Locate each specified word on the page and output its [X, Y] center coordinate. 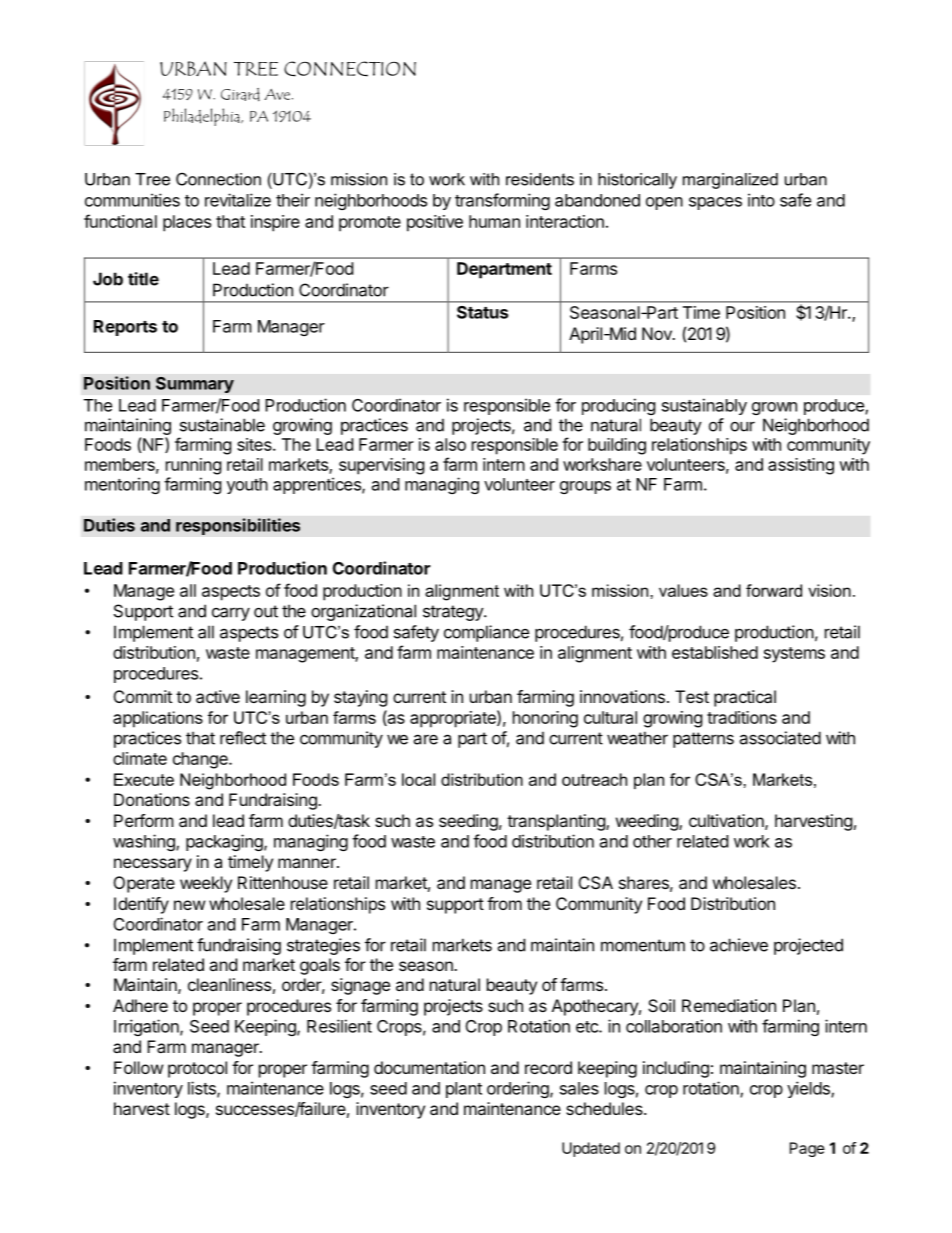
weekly [206, 884]
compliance [486, 633]
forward [774, 590]
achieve [739, 945]
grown [774, 408]
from [504, 903]
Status [482, 312]
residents [540, 179]
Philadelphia [203, 117]
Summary [195, 384]
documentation [429, 1067]
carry [231, 614]
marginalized [730, 181]
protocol [197, 1069]
